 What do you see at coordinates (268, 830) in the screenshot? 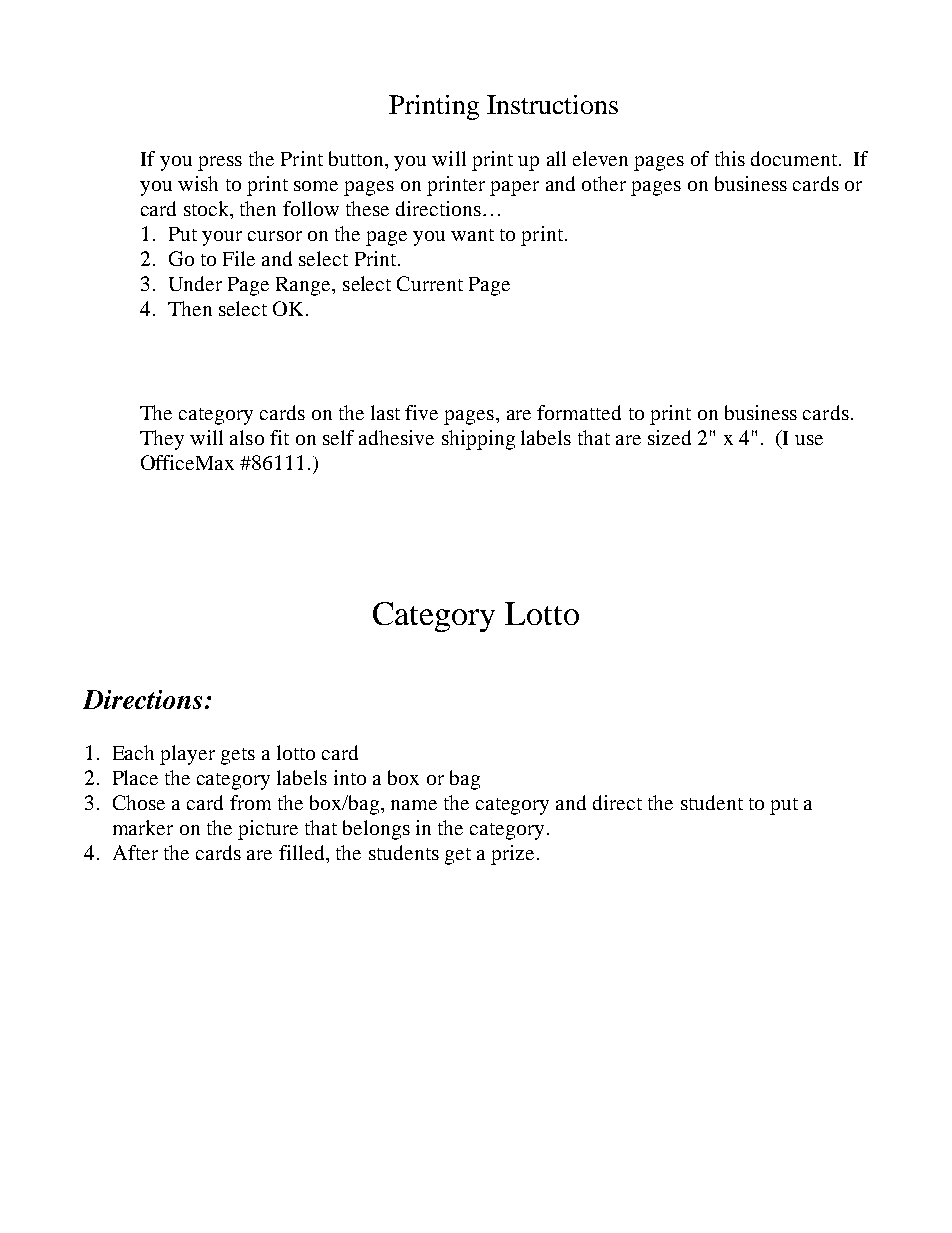
I see `picture` at bounding box center [268, 830].
